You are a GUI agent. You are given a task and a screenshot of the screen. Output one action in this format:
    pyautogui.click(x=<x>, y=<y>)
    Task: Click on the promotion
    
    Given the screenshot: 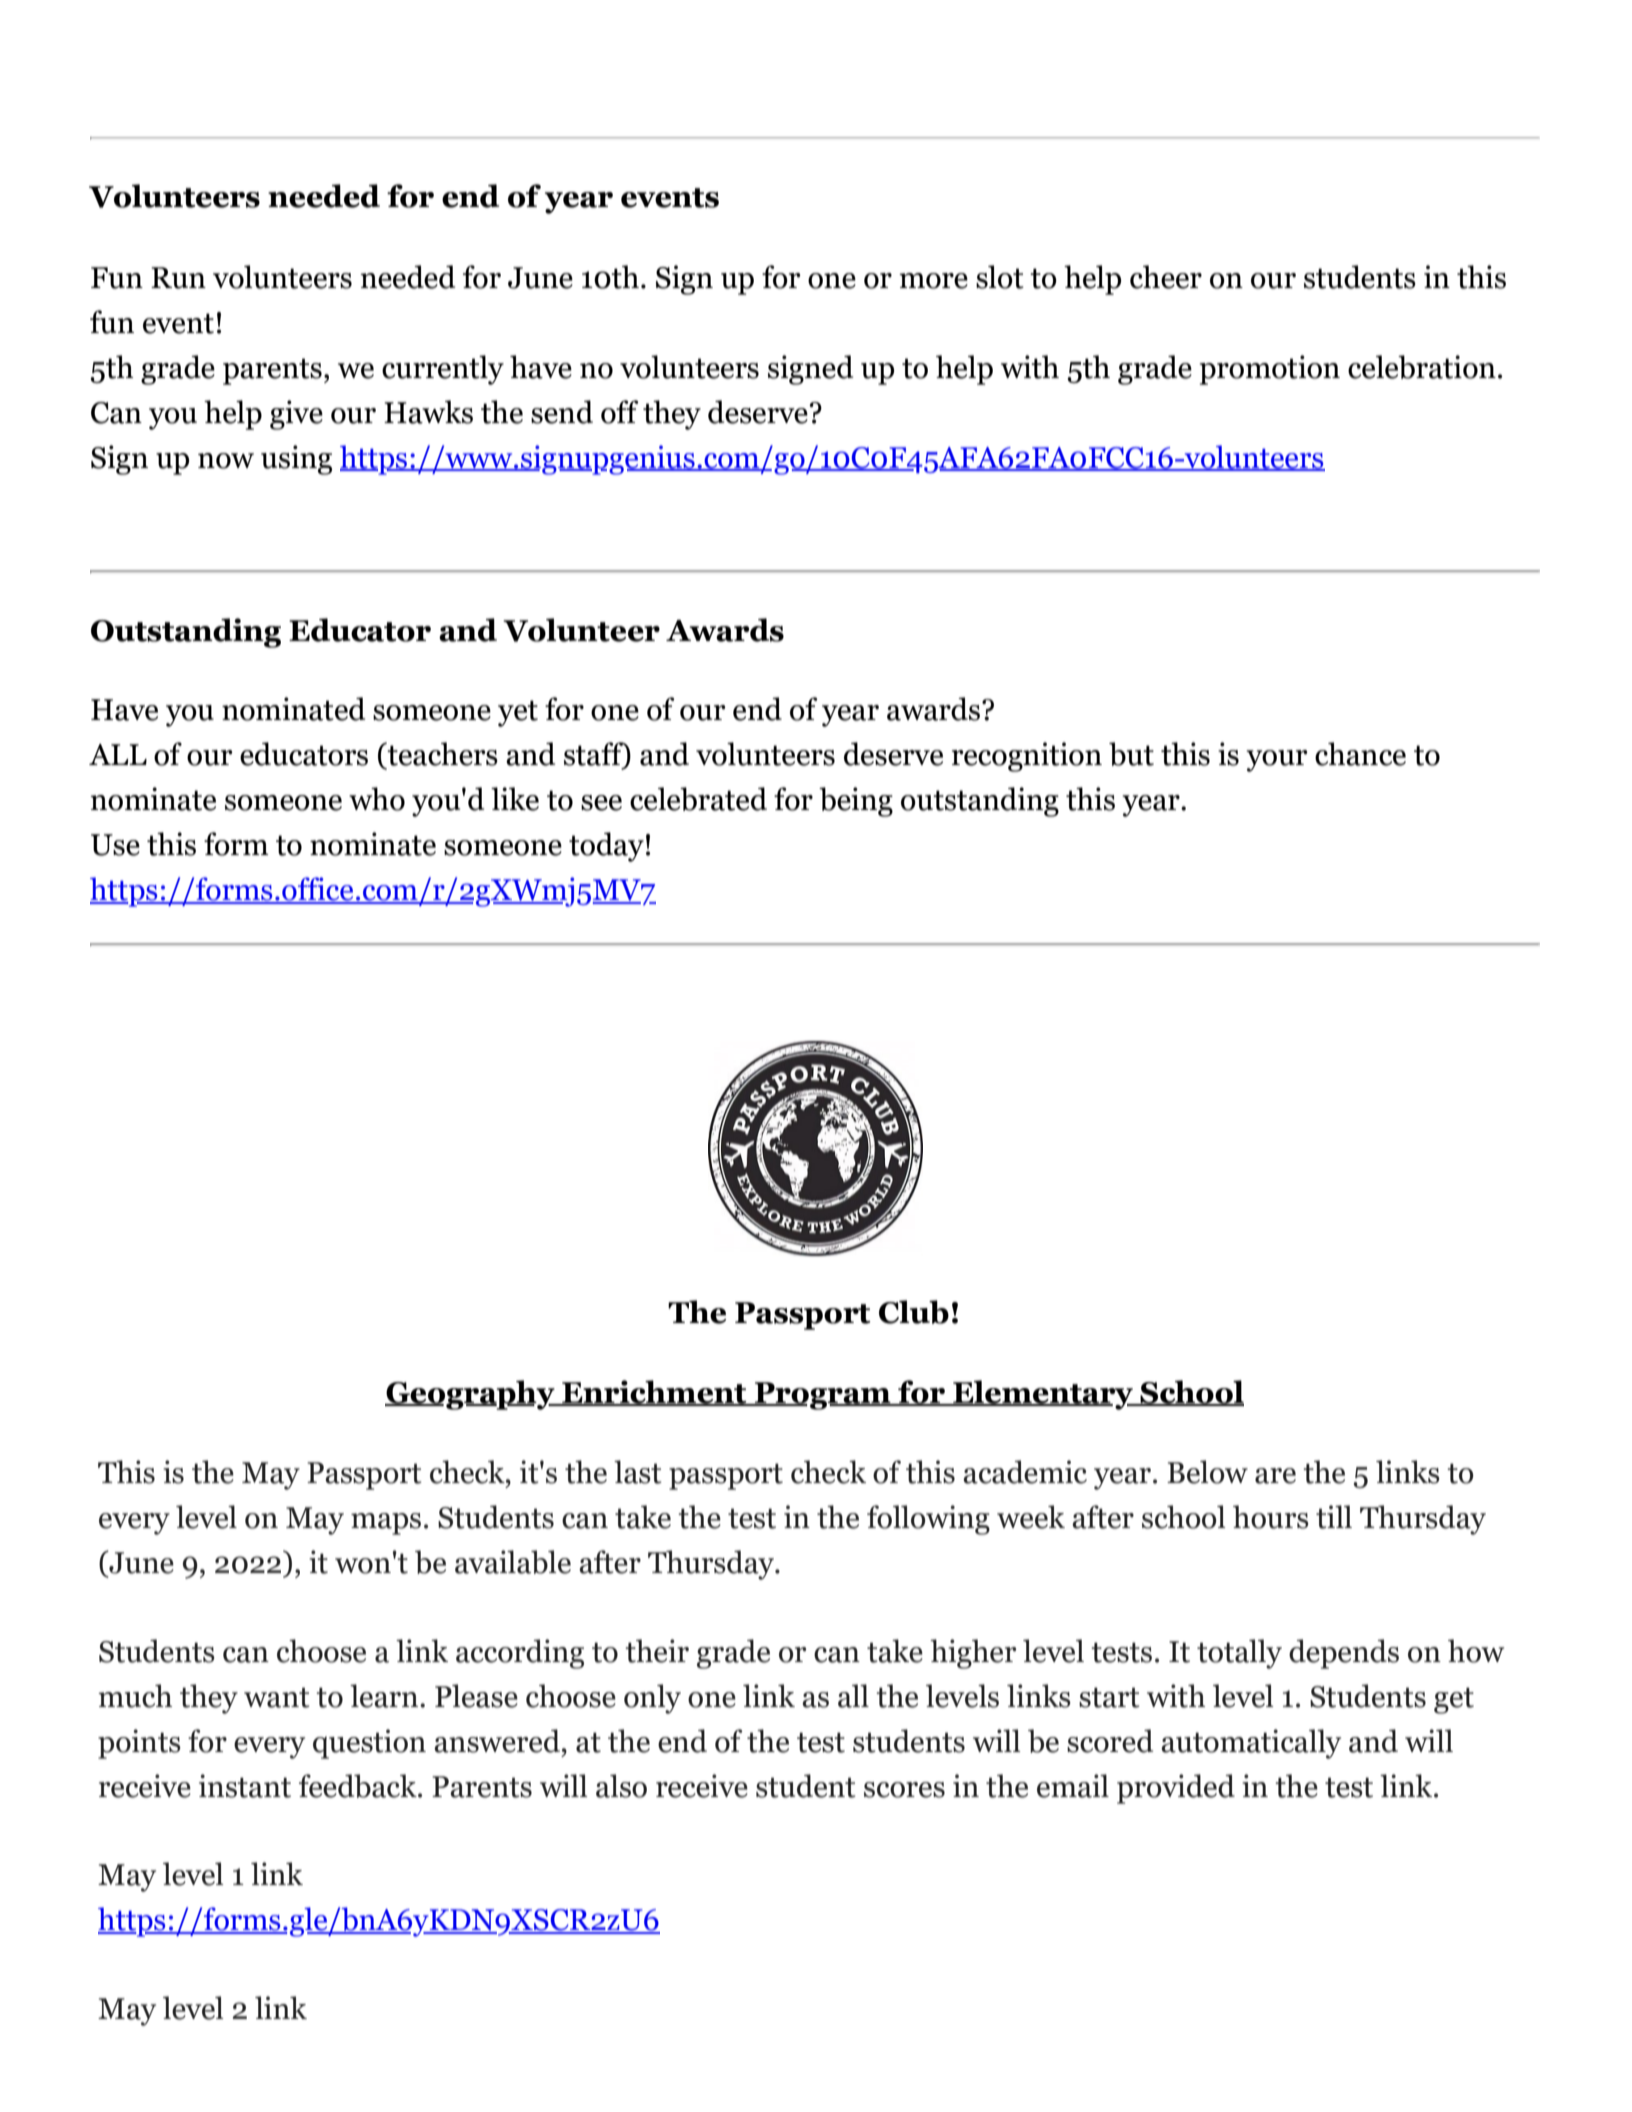 What is the action you would take?
    pyautogui.click(x=1270, y=370)
